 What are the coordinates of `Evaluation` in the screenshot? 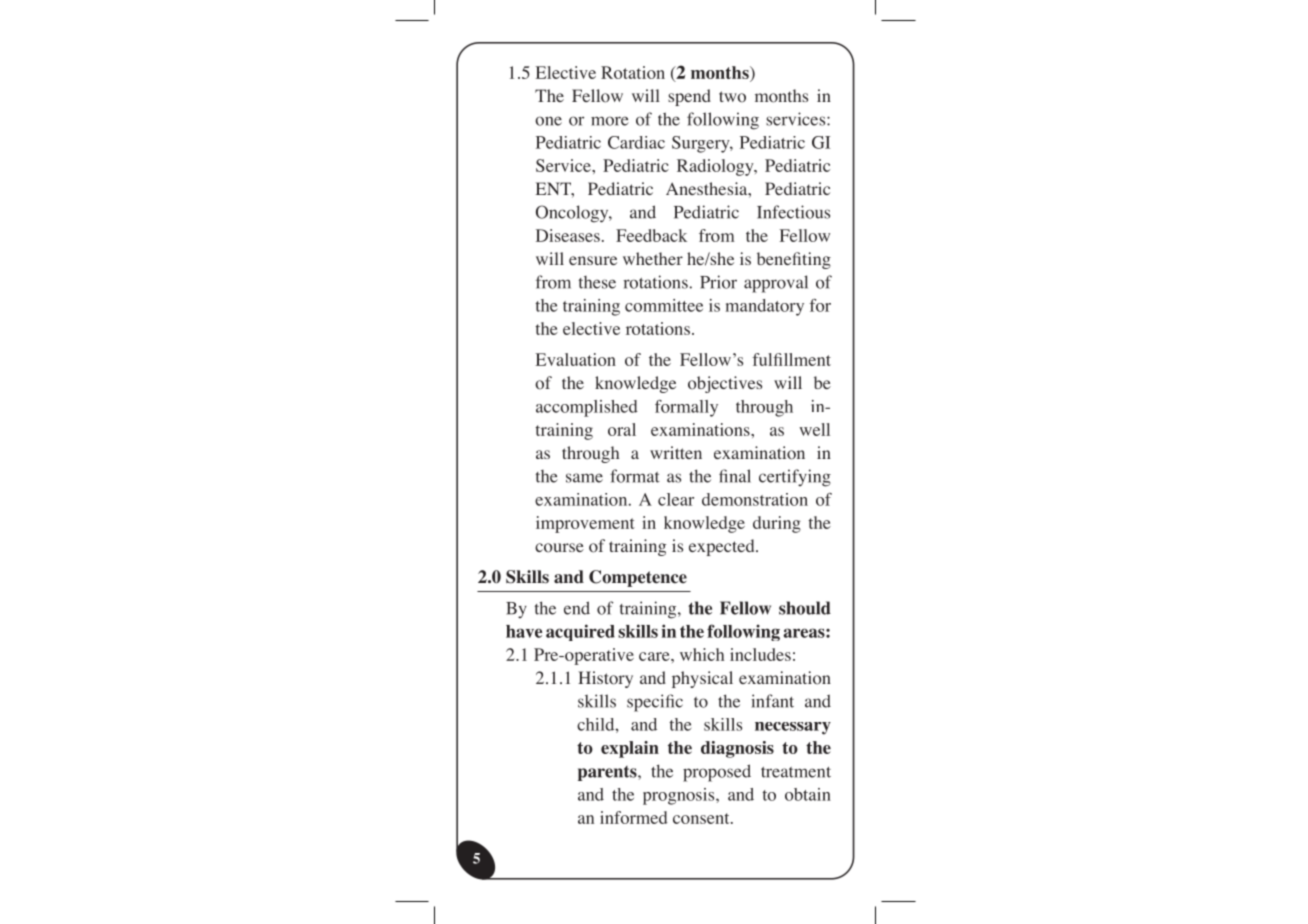 It's located at (576, 359).
